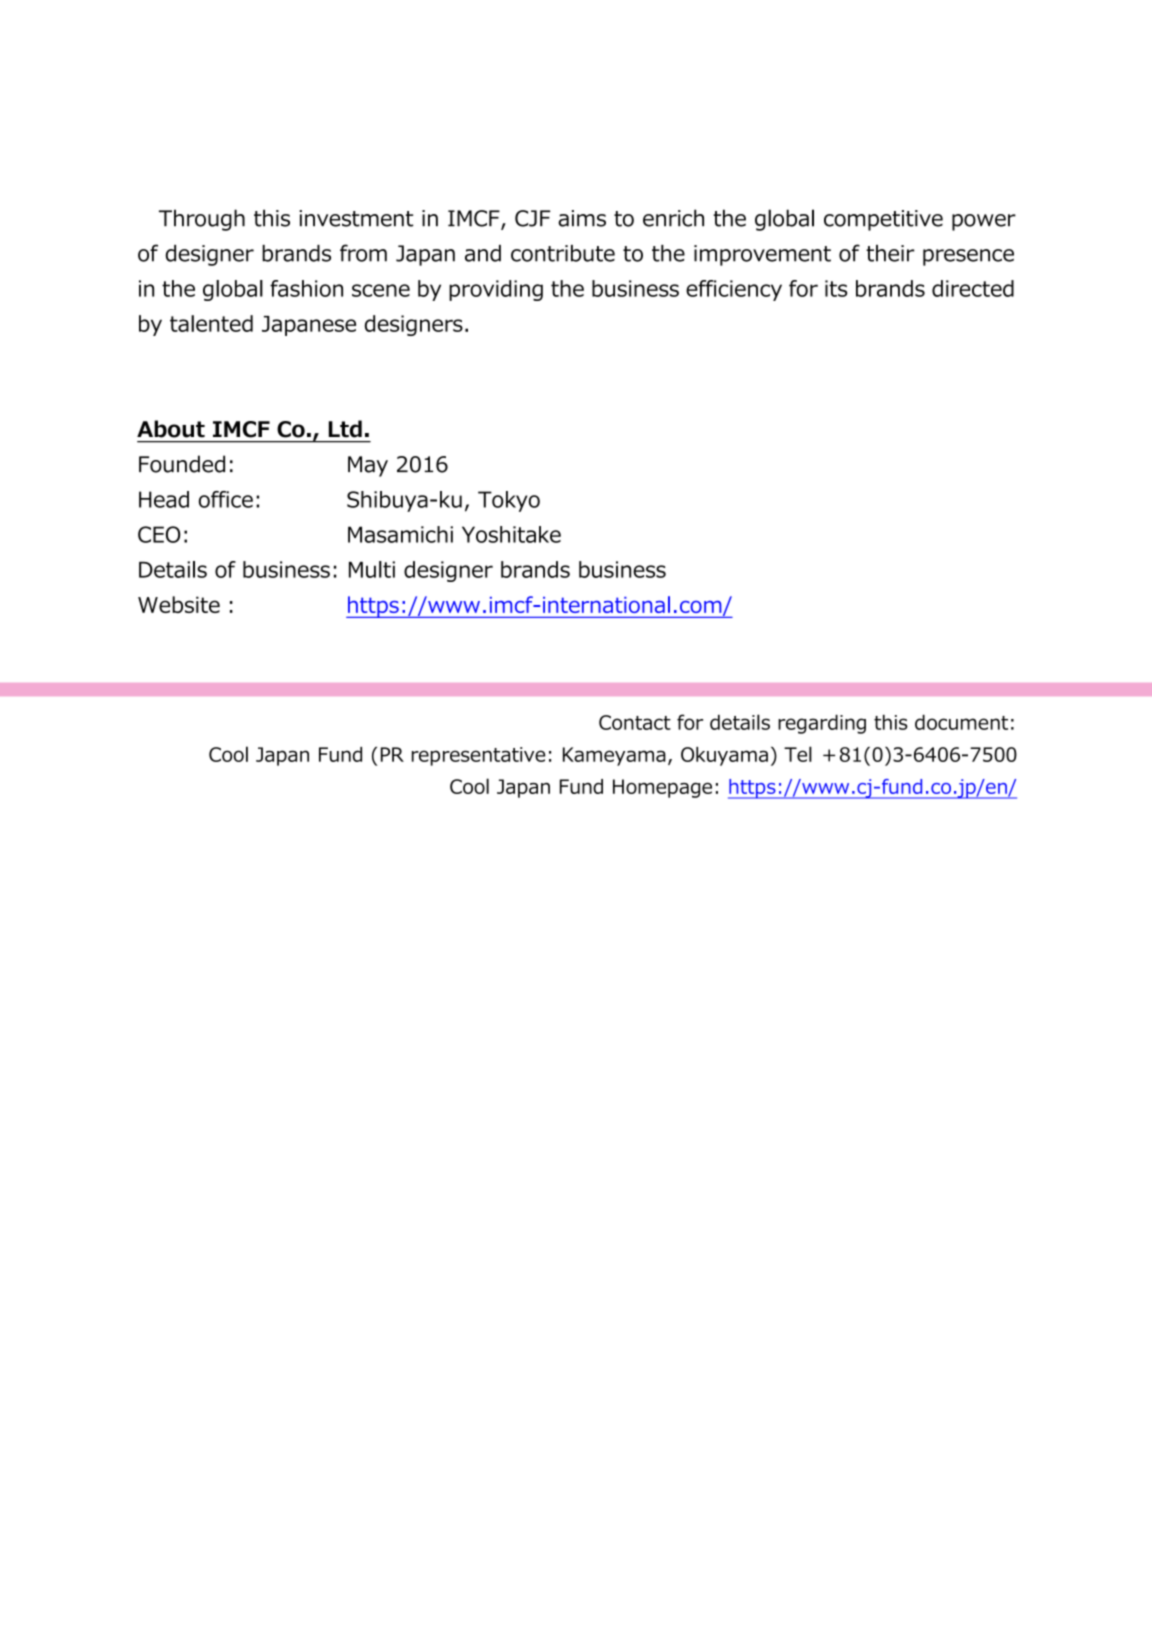 This screenshot has height=1629, width=1152. Describe the element at coordinates (883, 220) in the screenshot. I see `competitive` at that location.
